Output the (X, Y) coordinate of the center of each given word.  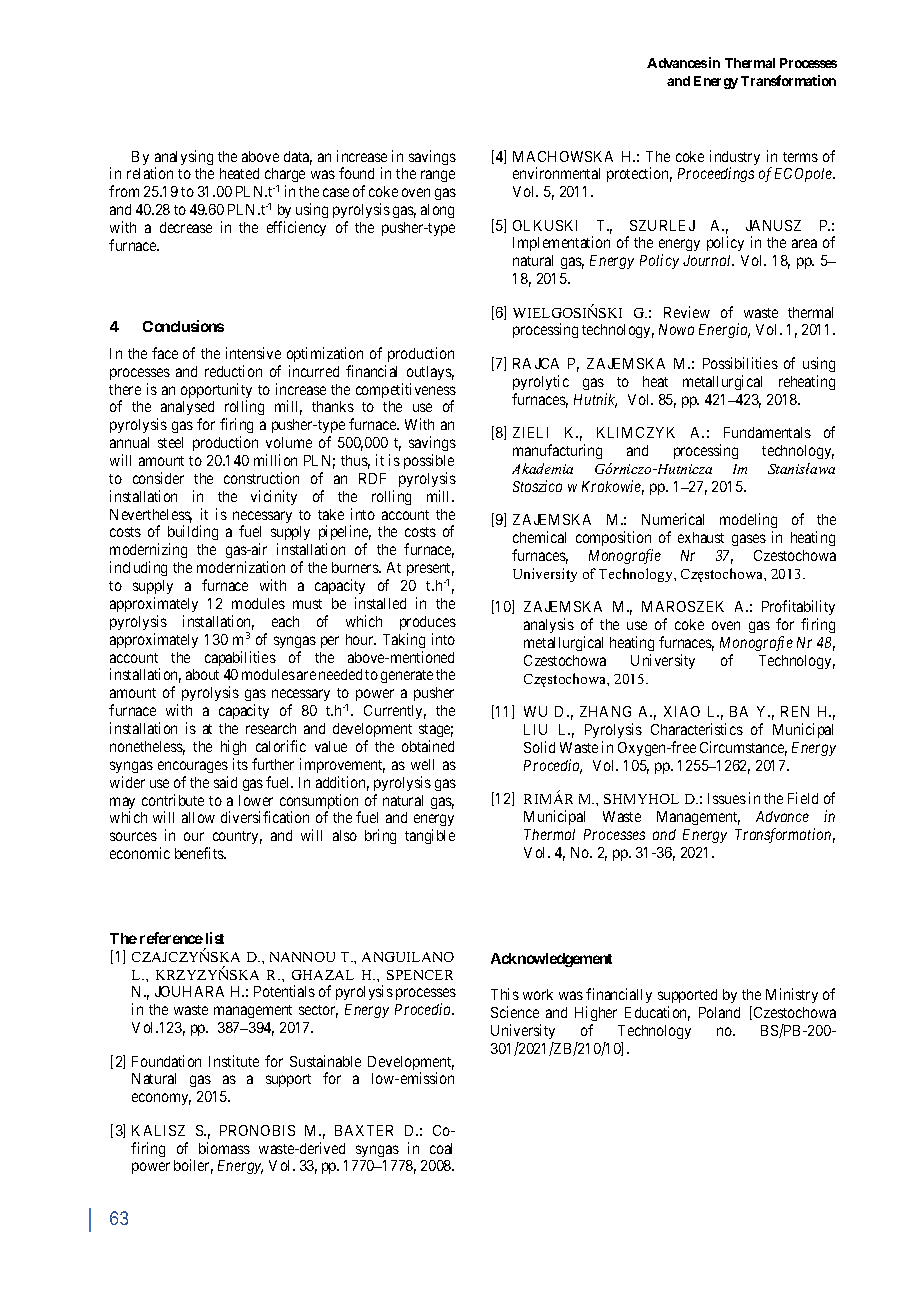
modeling (748, 520)
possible (429, 461)
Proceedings (716, 174)
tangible (430, 836)
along (437, 211)
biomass (224, 1148)
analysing (184, 159)
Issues (727, 798)
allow (198, 817)
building (193, 534)
